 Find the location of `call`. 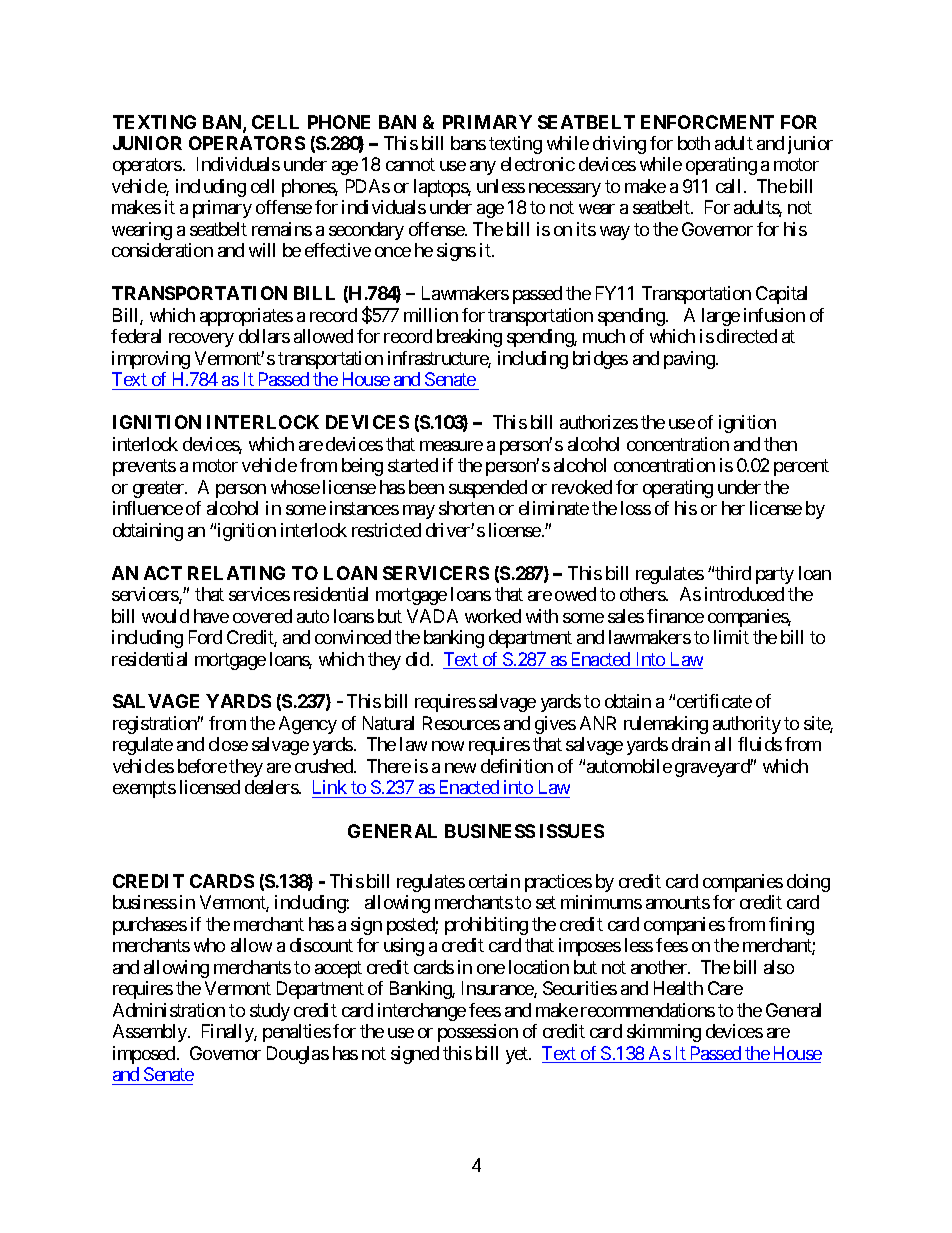

call is located at coordinates (728, 186).
